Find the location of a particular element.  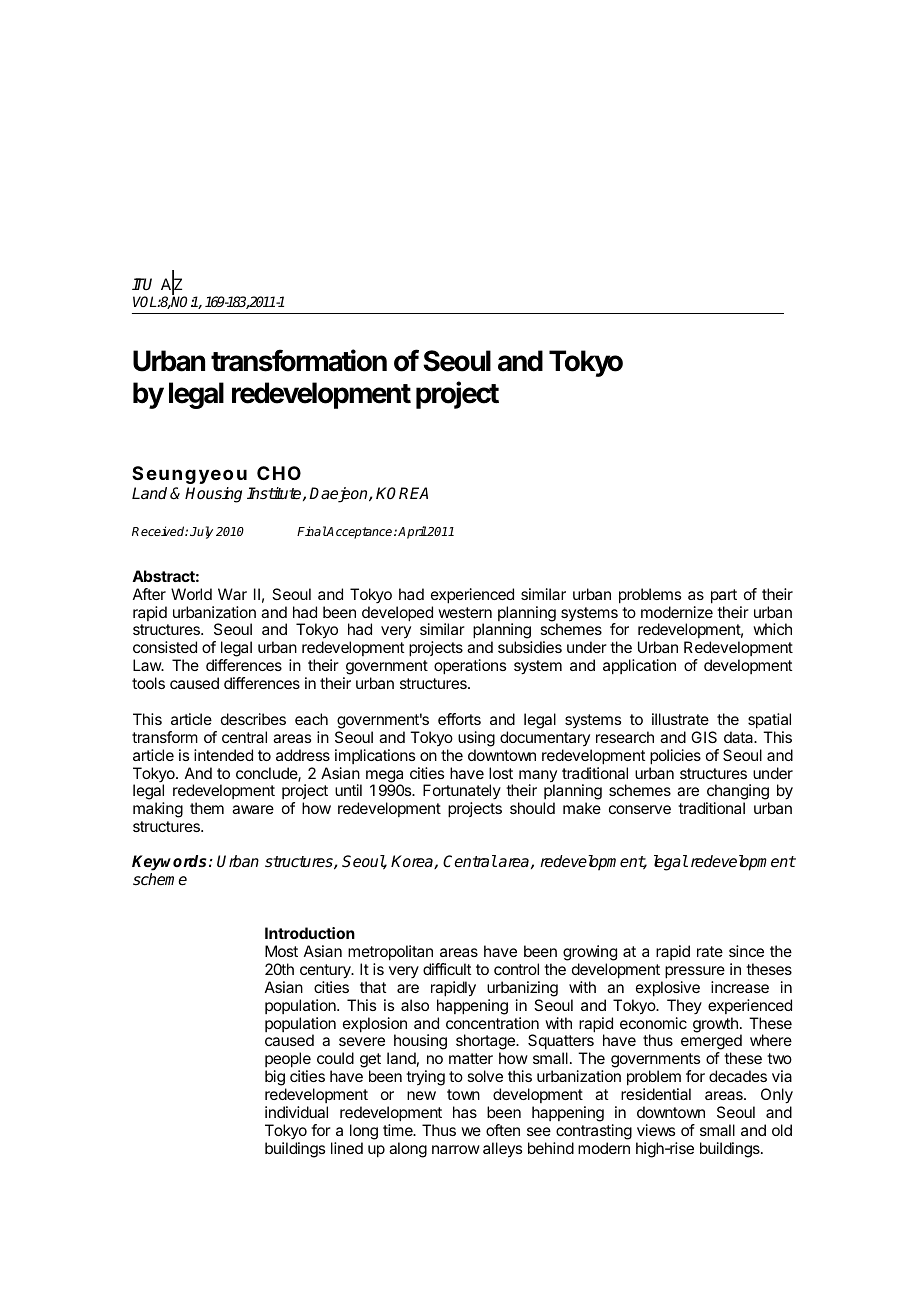

Fortunately is located at coordinates (462, 791).
